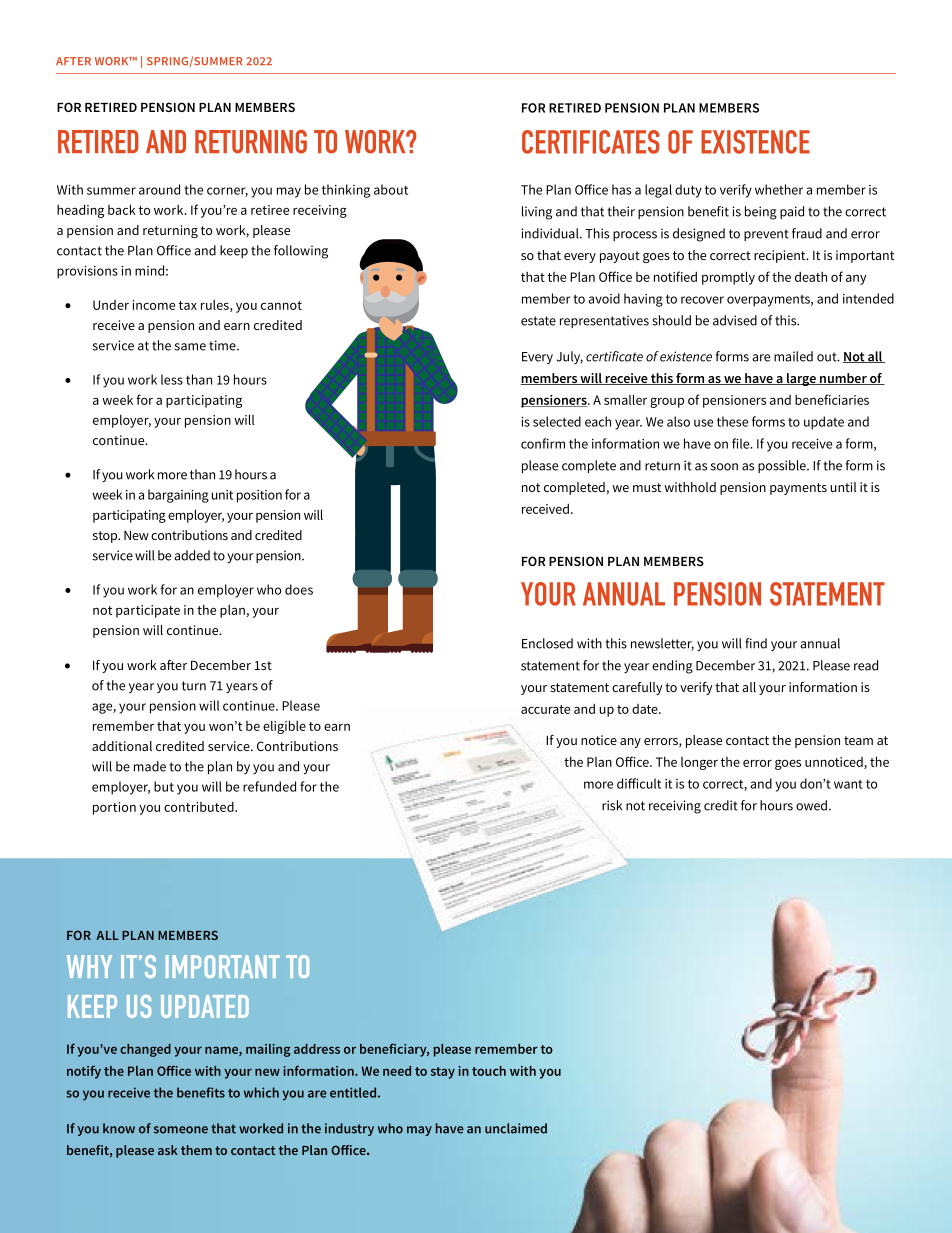  What do you see at coordinates (537, 213) in the document?
I see `living` at bounding box center [537, 213].
